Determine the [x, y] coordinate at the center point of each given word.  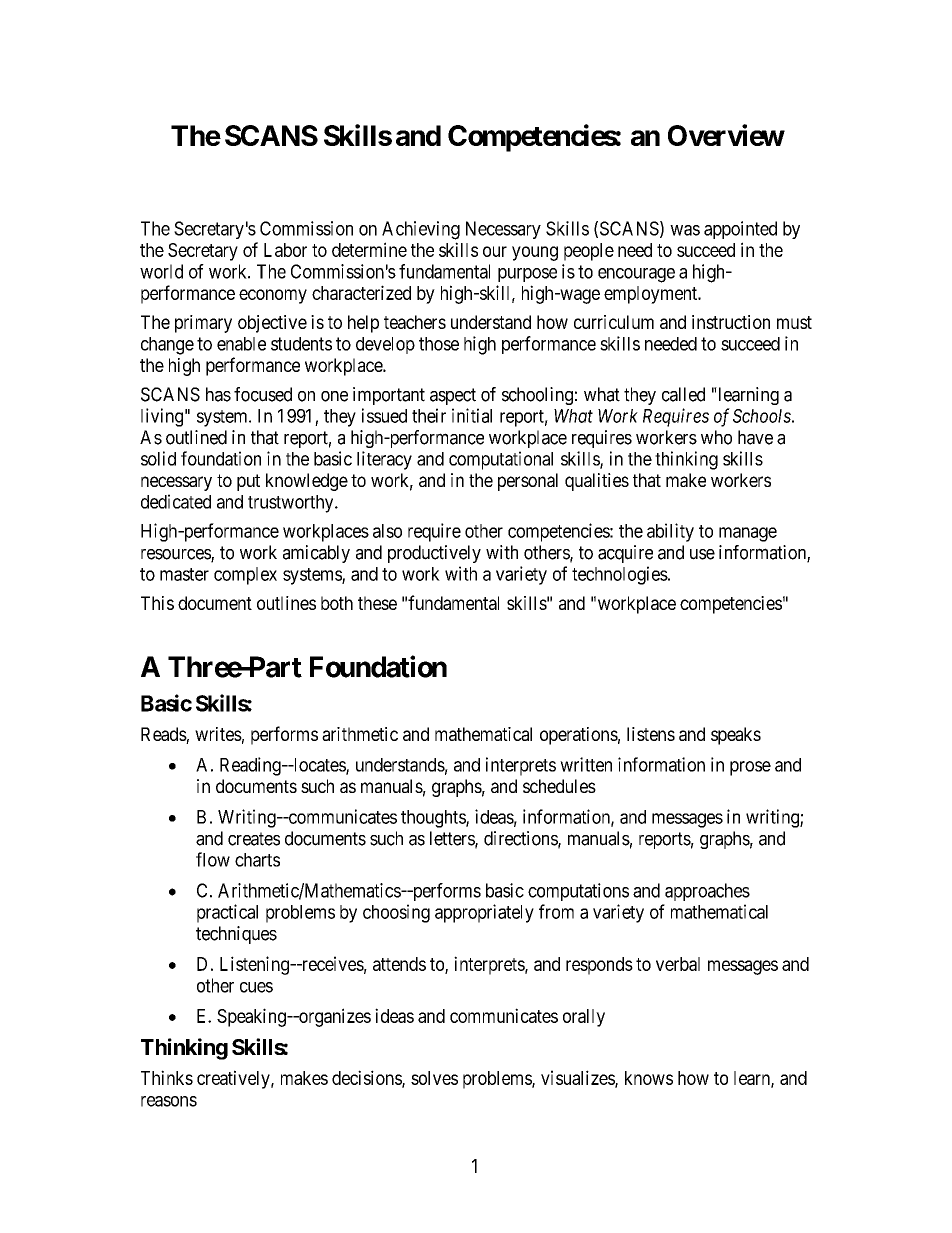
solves [434, 1078]
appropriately [484, 913]
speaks [736, 736]
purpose [527, 275]
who [716, 437]
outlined [196, 437]
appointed [740, 230]
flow [213, 859]
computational [501, 460]
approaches [707, 892]
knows [649, 1078]
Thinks [167, 1077]
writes [218, 734]
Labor [285, 250]
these [377, 603]
